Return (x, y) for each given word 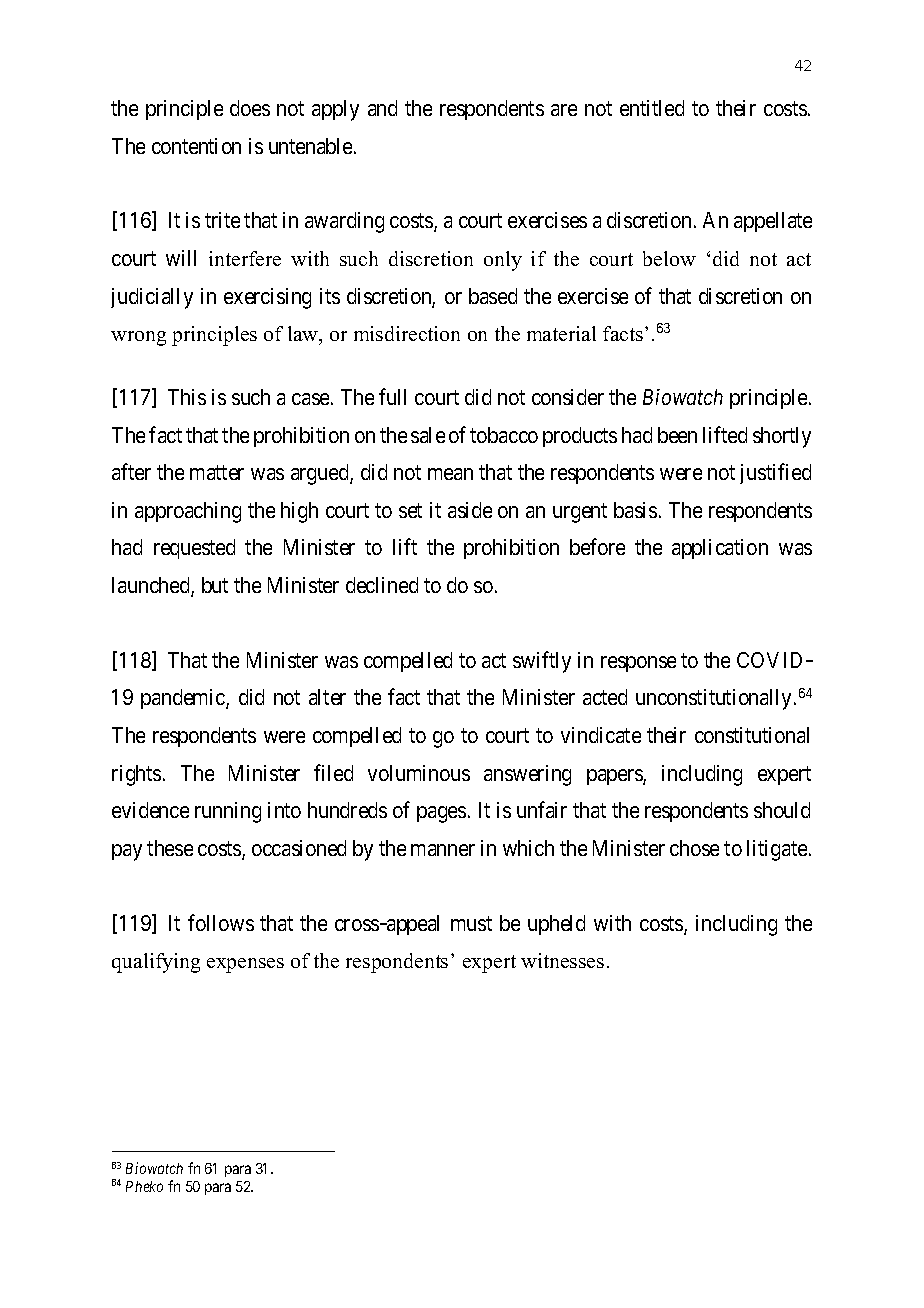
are (564, 110)
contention (196, 146)
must (471, 923)
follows (221, 922)
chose (694, 848)
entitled (652, 108)
